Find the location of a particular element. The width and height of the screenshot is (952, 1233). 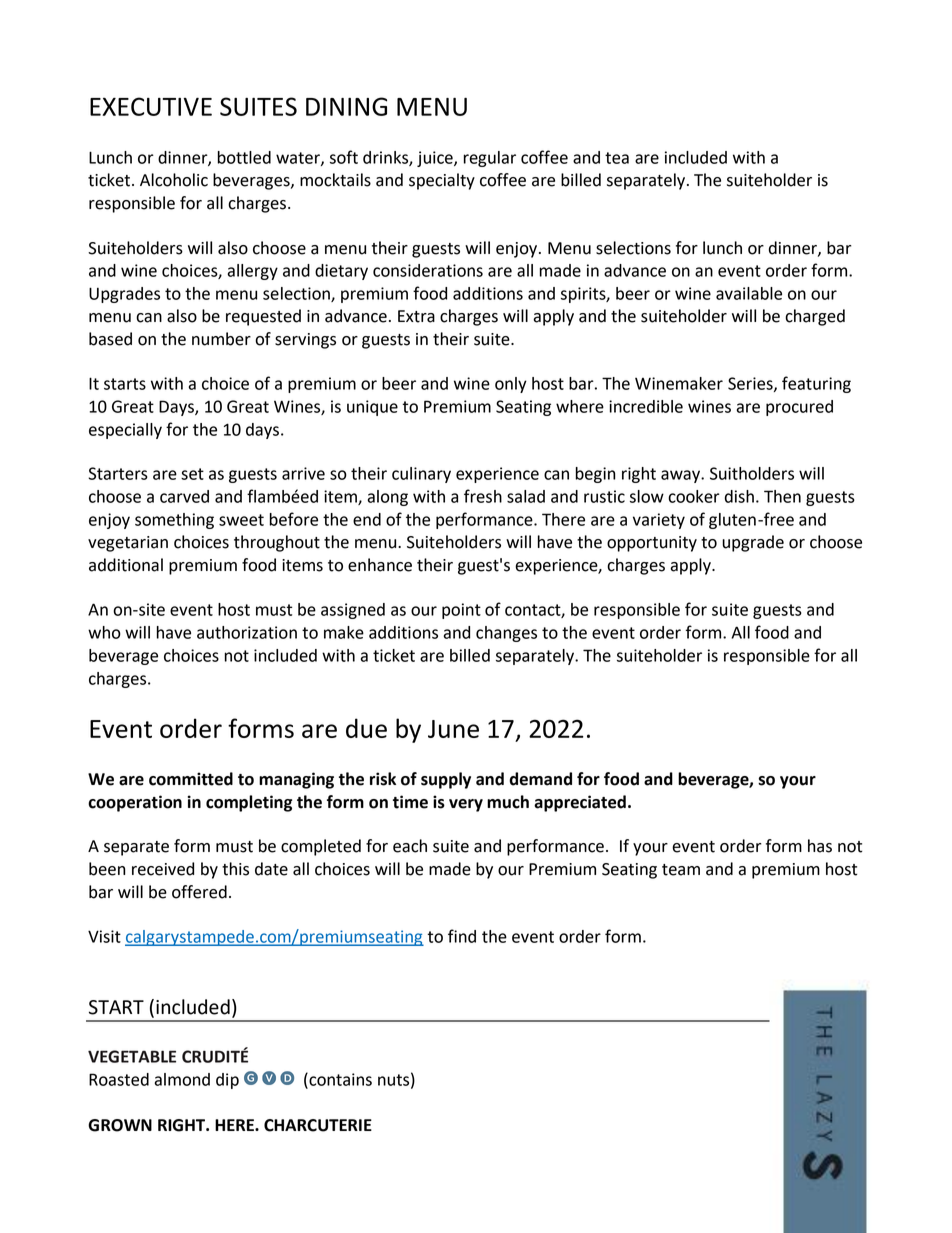

Series is located at coordinates (751, 384).
